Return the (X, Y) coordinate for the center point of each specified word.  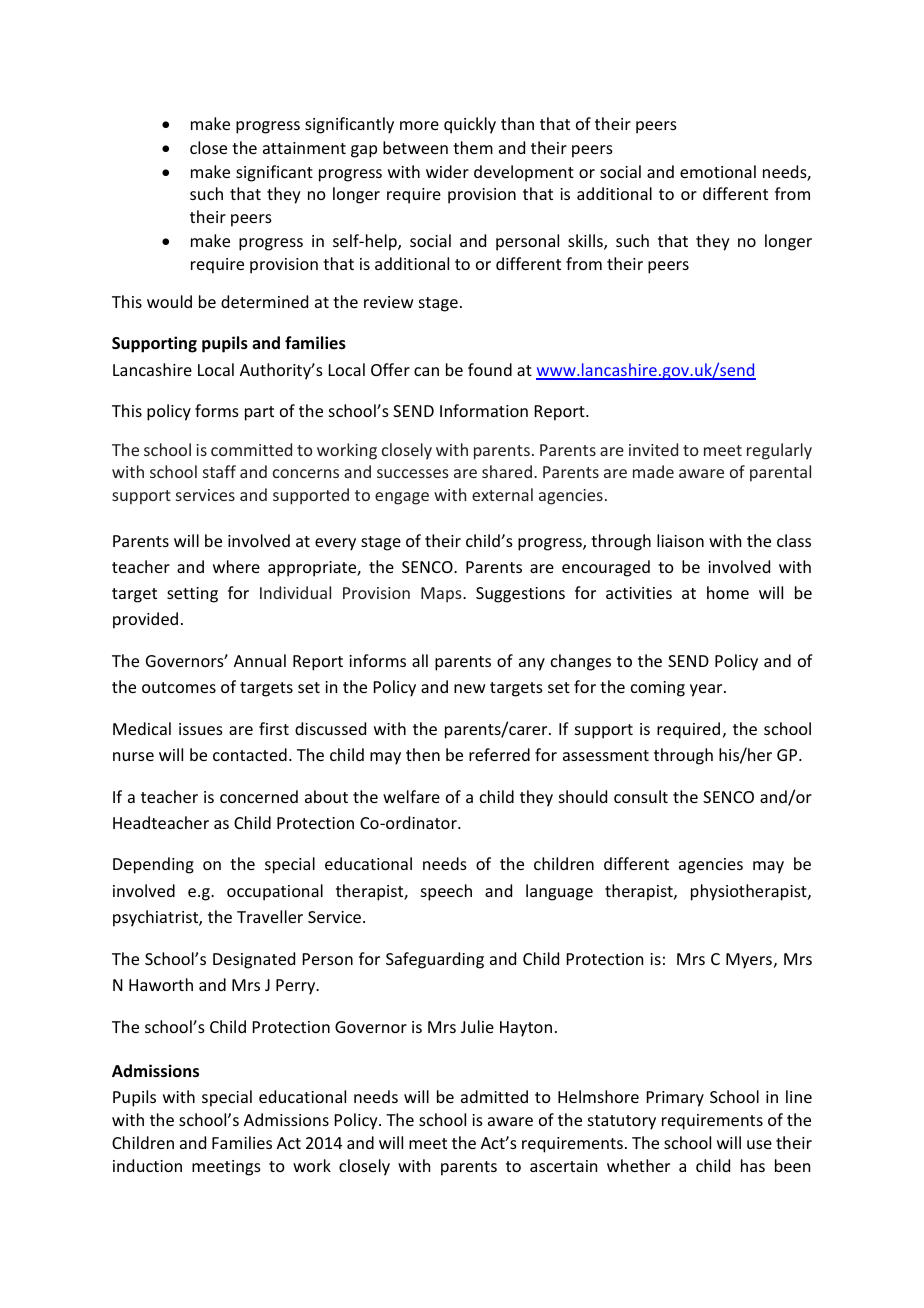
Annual (260, 660)
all (420, 660)
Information (484, 410)
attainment (304, 148)
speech (446, 892)
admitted (494, 1096)
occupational (275, 892)
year (707, 690)
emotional (718, 171)
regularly (779, 451)
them (473, 147)
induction (147, 1165)
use (759, 1144)
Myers (749, 961)
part (259, 413)
